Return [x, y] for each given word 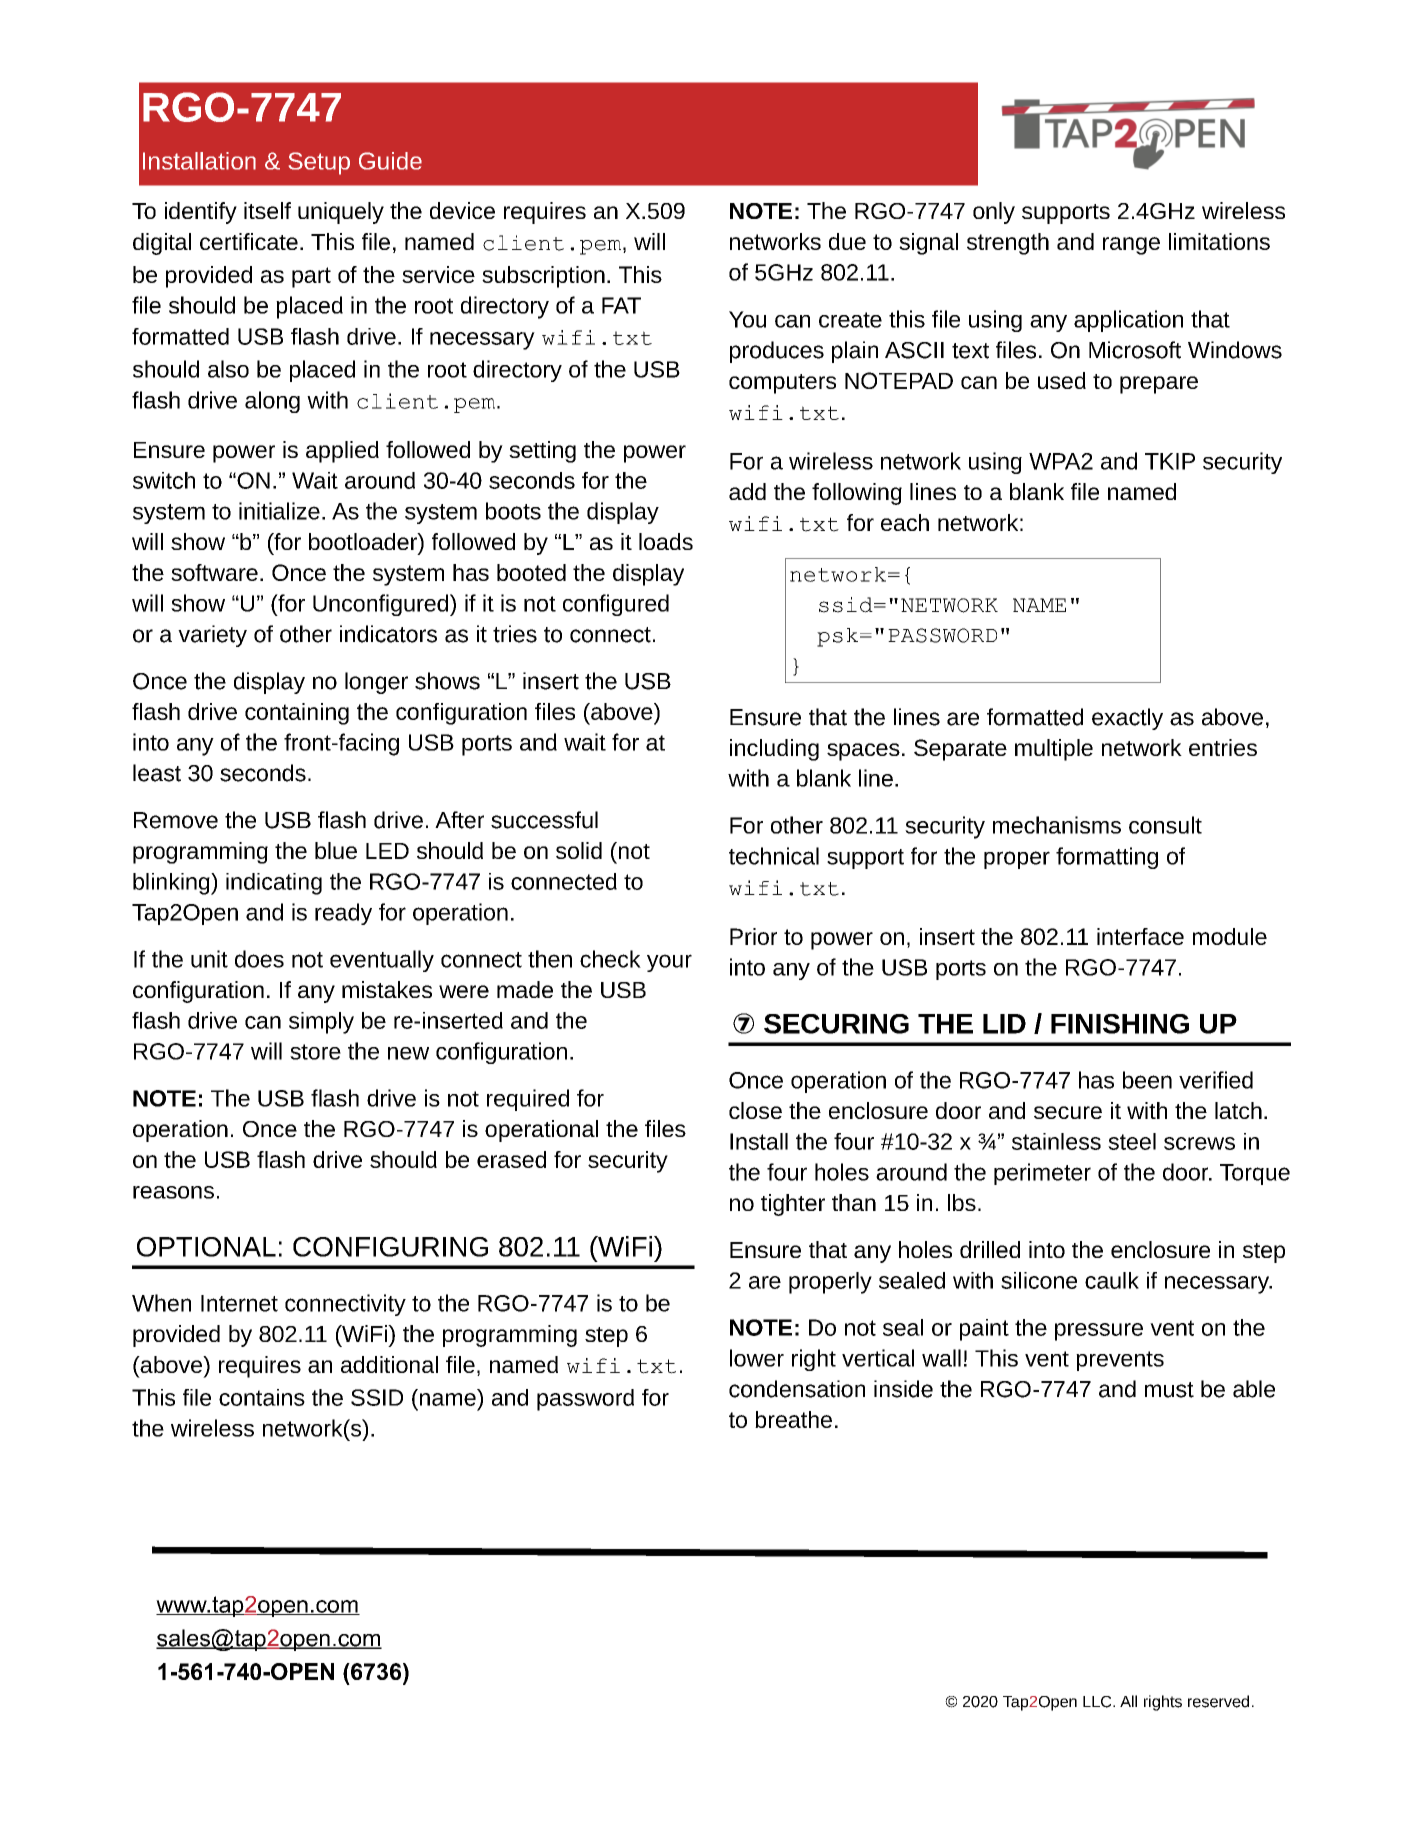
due [847, 241]
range [1131, 246]
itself [267, 210]
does [259, 959]
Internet [239, 1303]
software [214, 572]
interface [1140, 936]
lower [757, 1358]
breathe [793, 1419]
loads [666, 541]
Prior [753, 936]
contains [262, 1397]
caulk [1112, 1280]
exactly [1127, 719]
